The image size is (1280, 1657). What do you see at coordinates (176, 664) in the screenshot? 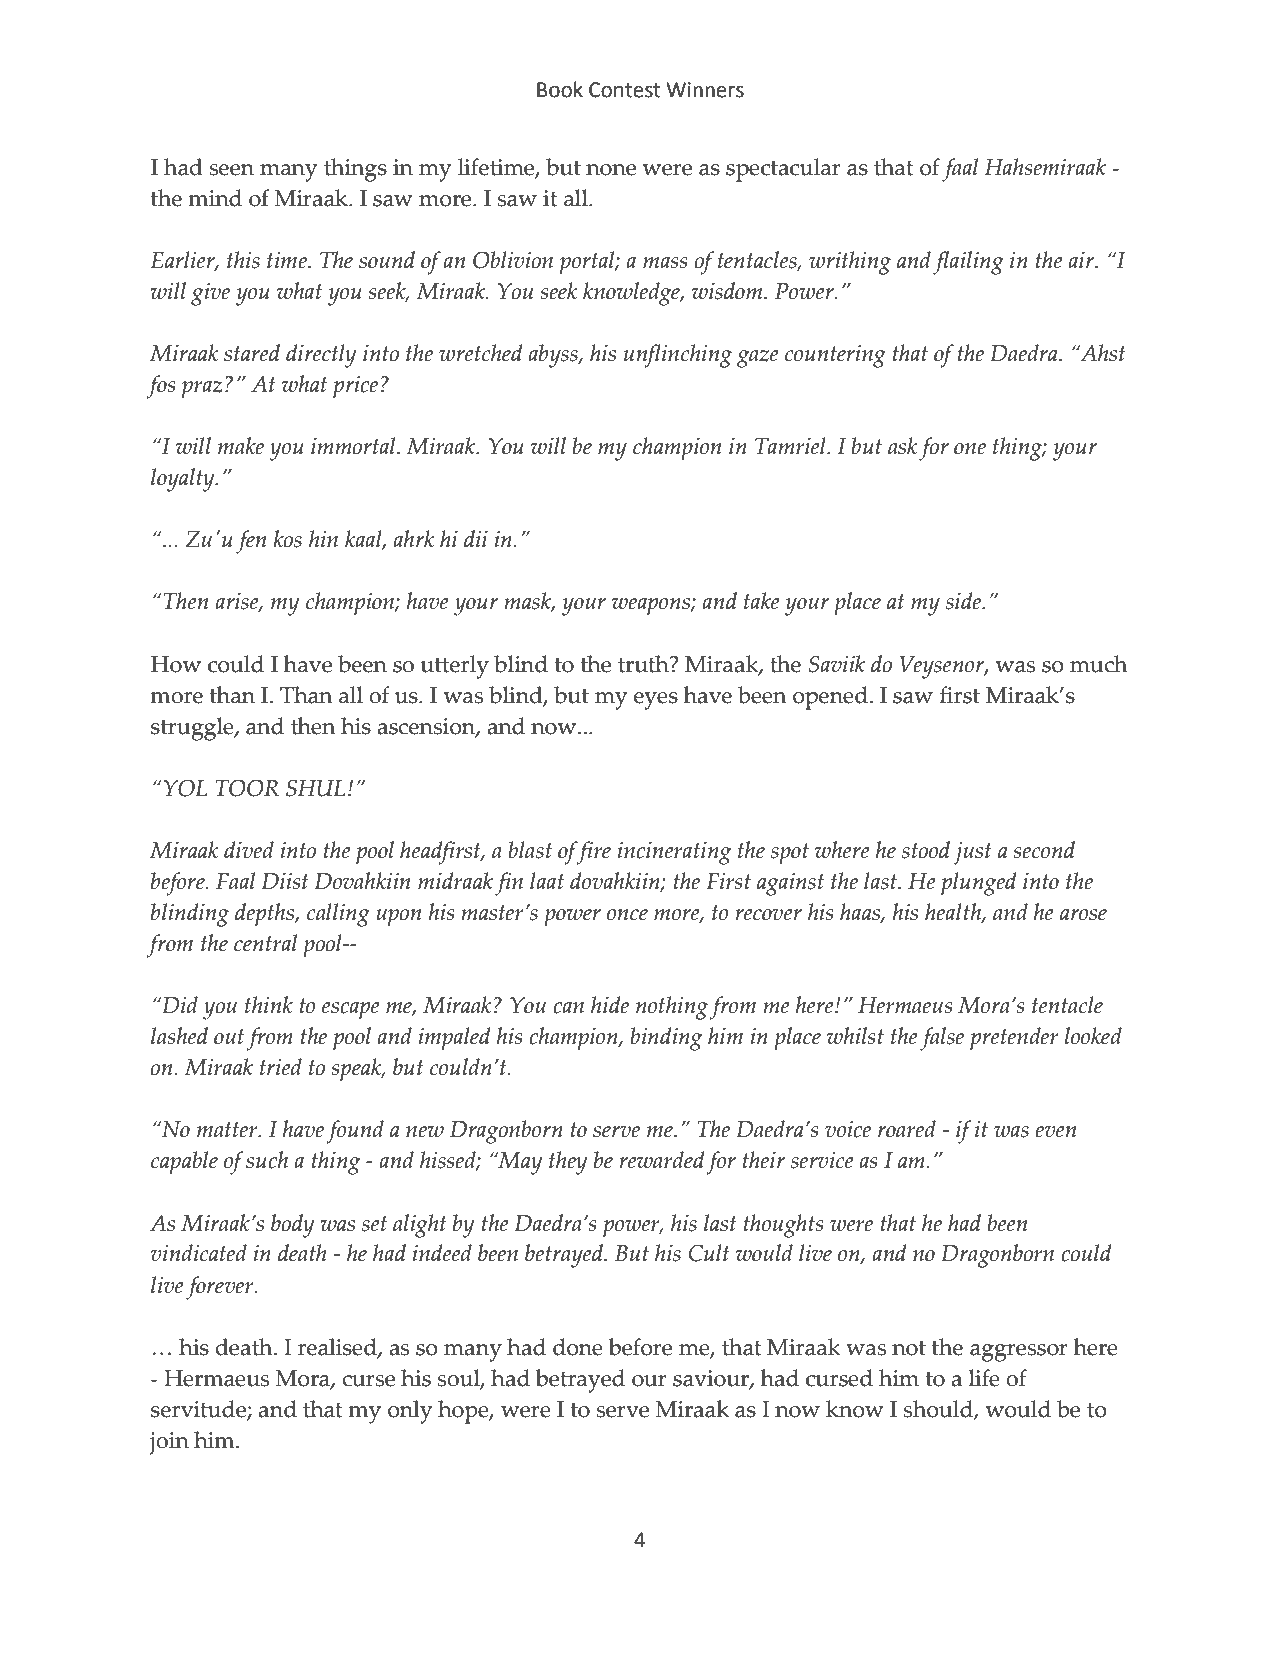
I see `How` at bounding box center [176, 664].
